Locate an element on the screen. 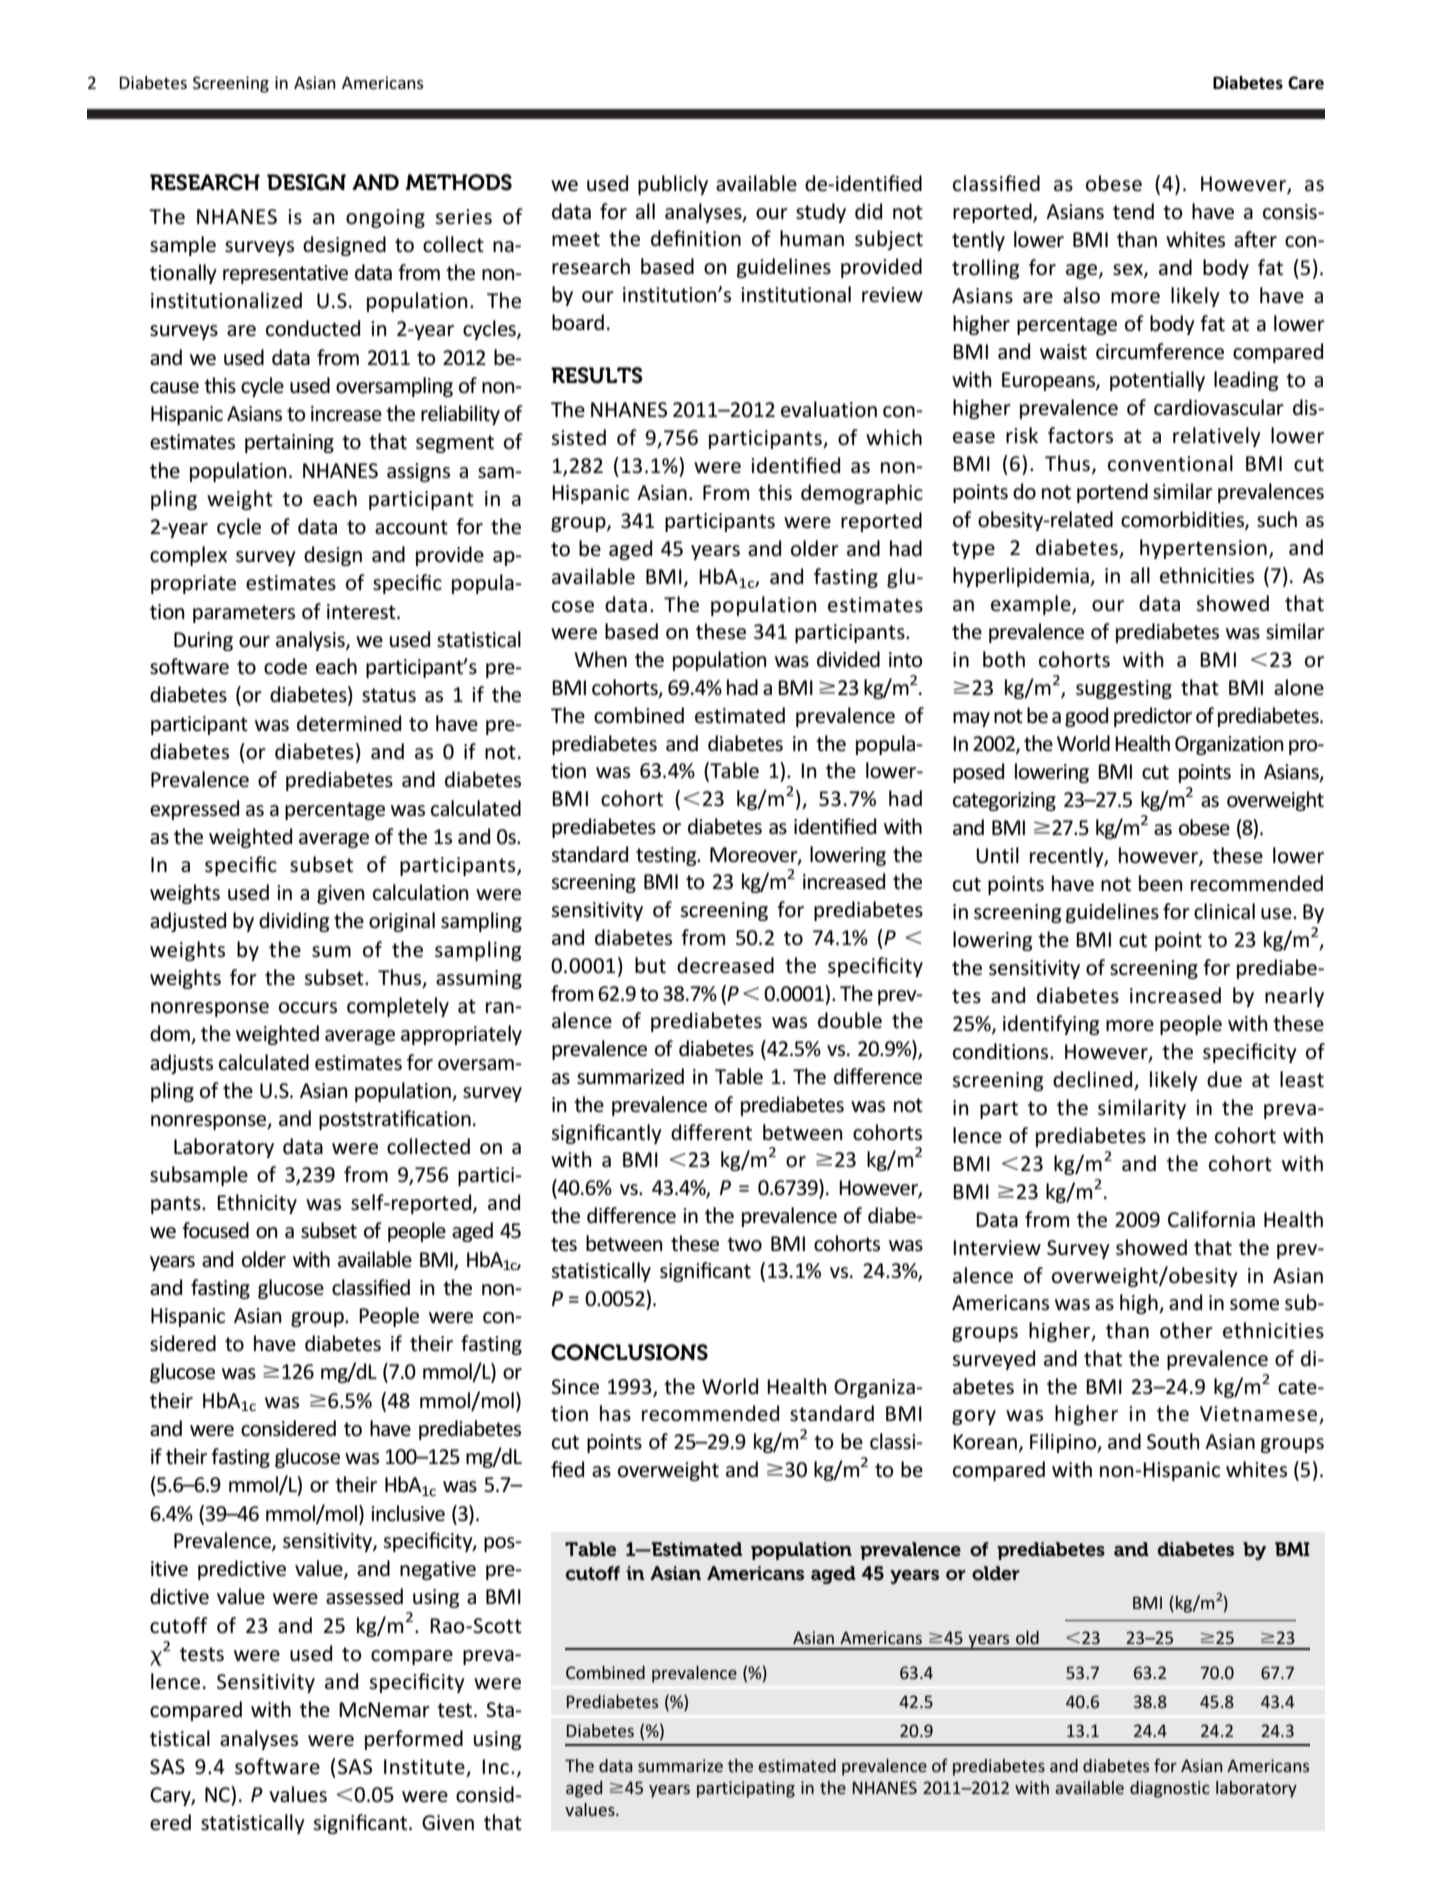  dividing is located at coordinates (294, 922).
